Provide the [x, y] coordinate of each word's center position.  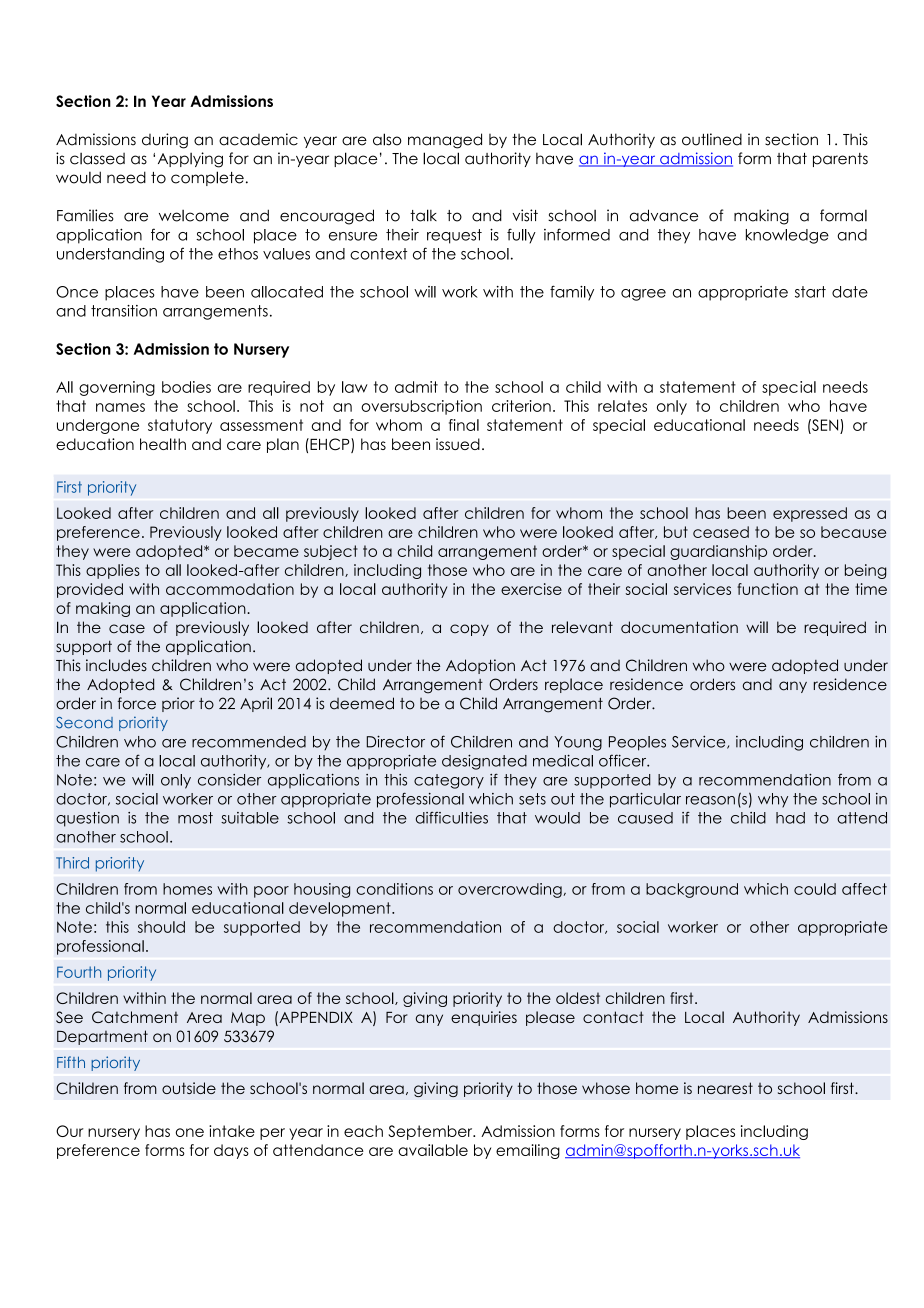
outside [189, 1088]
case [127, 629]
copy [469, 630]
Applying [190, 160]
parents [840, 160]
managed [445, 141]
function [767, 589]
